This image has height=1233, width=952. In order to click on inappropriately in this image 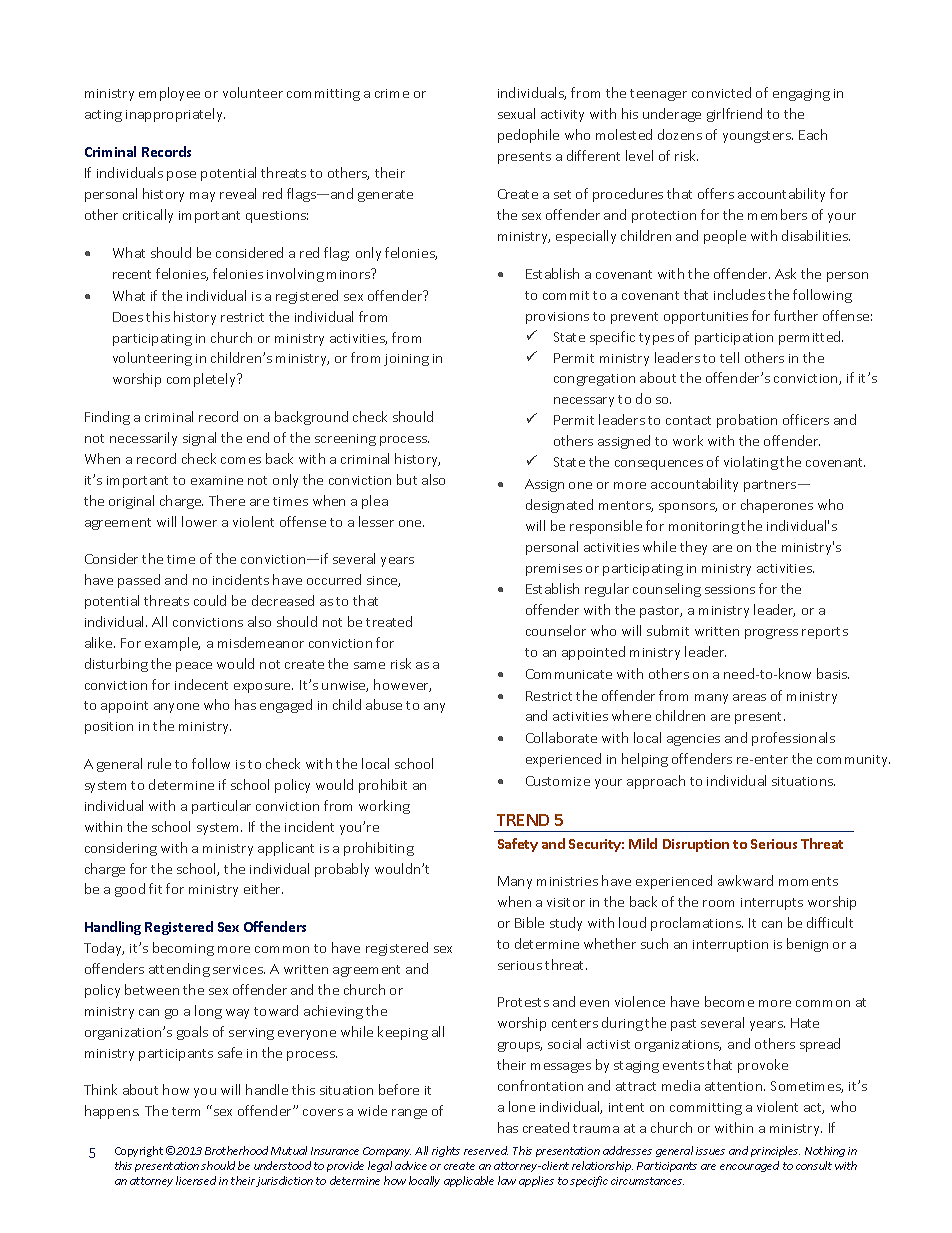, I will do `click(175, 115)`.
